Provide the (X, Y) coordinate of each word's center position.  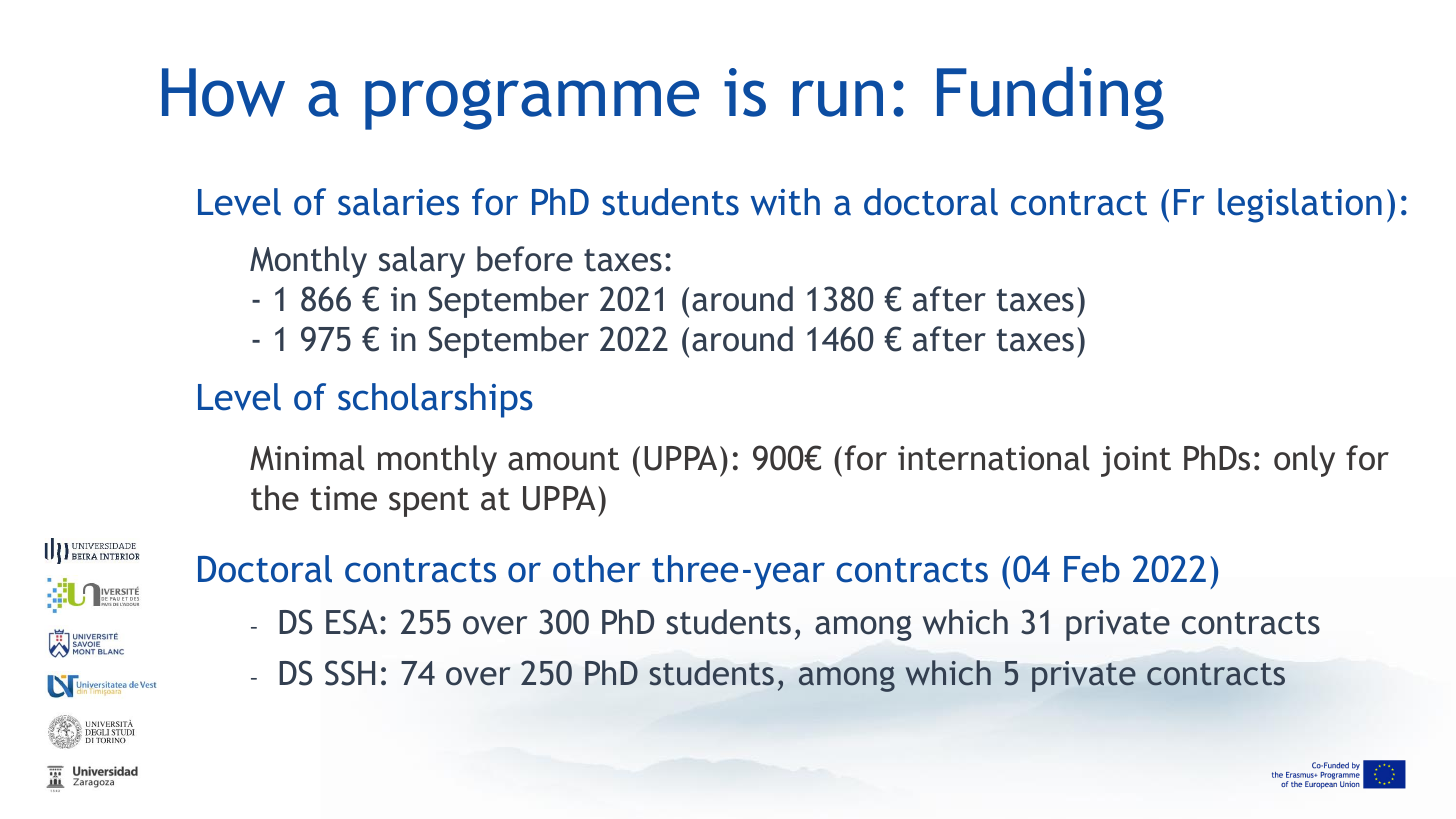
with (785, 202)
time (344, 498)
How (223, 92)
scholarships (435, 400)
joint (1136, 461)
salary (422, 262)
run (838, 98)
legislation (1300, 205)
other (596, 569)
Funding (1050, 98)
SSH (350, 673)
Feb (1092, 569)
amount (563, 459)
